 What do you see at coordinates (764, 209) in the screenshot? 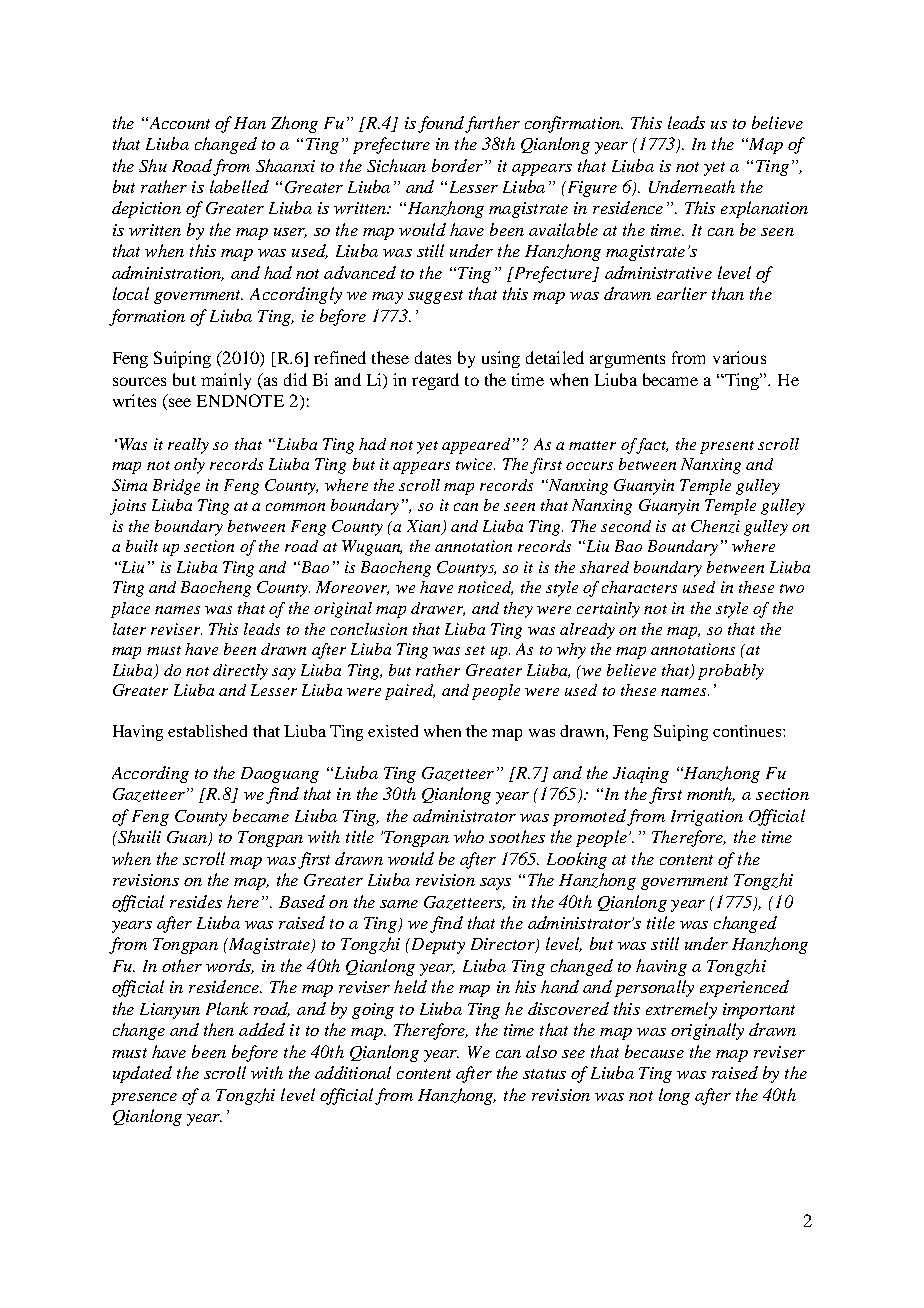
I see `explanation` at bounding box center [764, 209].
